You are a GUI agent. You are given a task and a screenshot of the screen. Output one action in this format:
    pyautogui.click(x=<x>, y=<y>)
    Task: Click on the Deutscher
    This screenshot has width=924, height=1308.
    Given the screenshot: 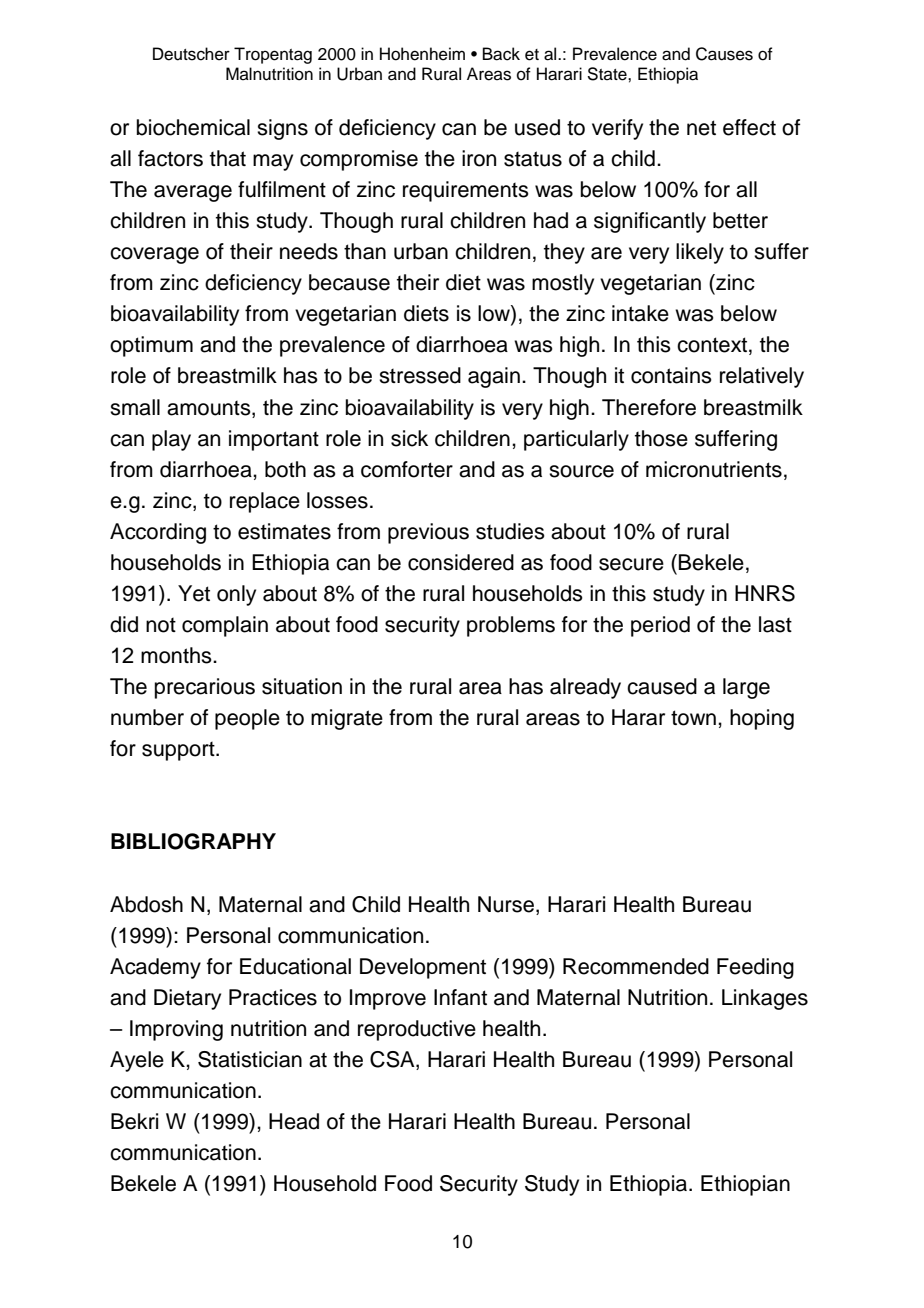 What is the action you would take?
    pyautogui.click(x=191, y=54)
